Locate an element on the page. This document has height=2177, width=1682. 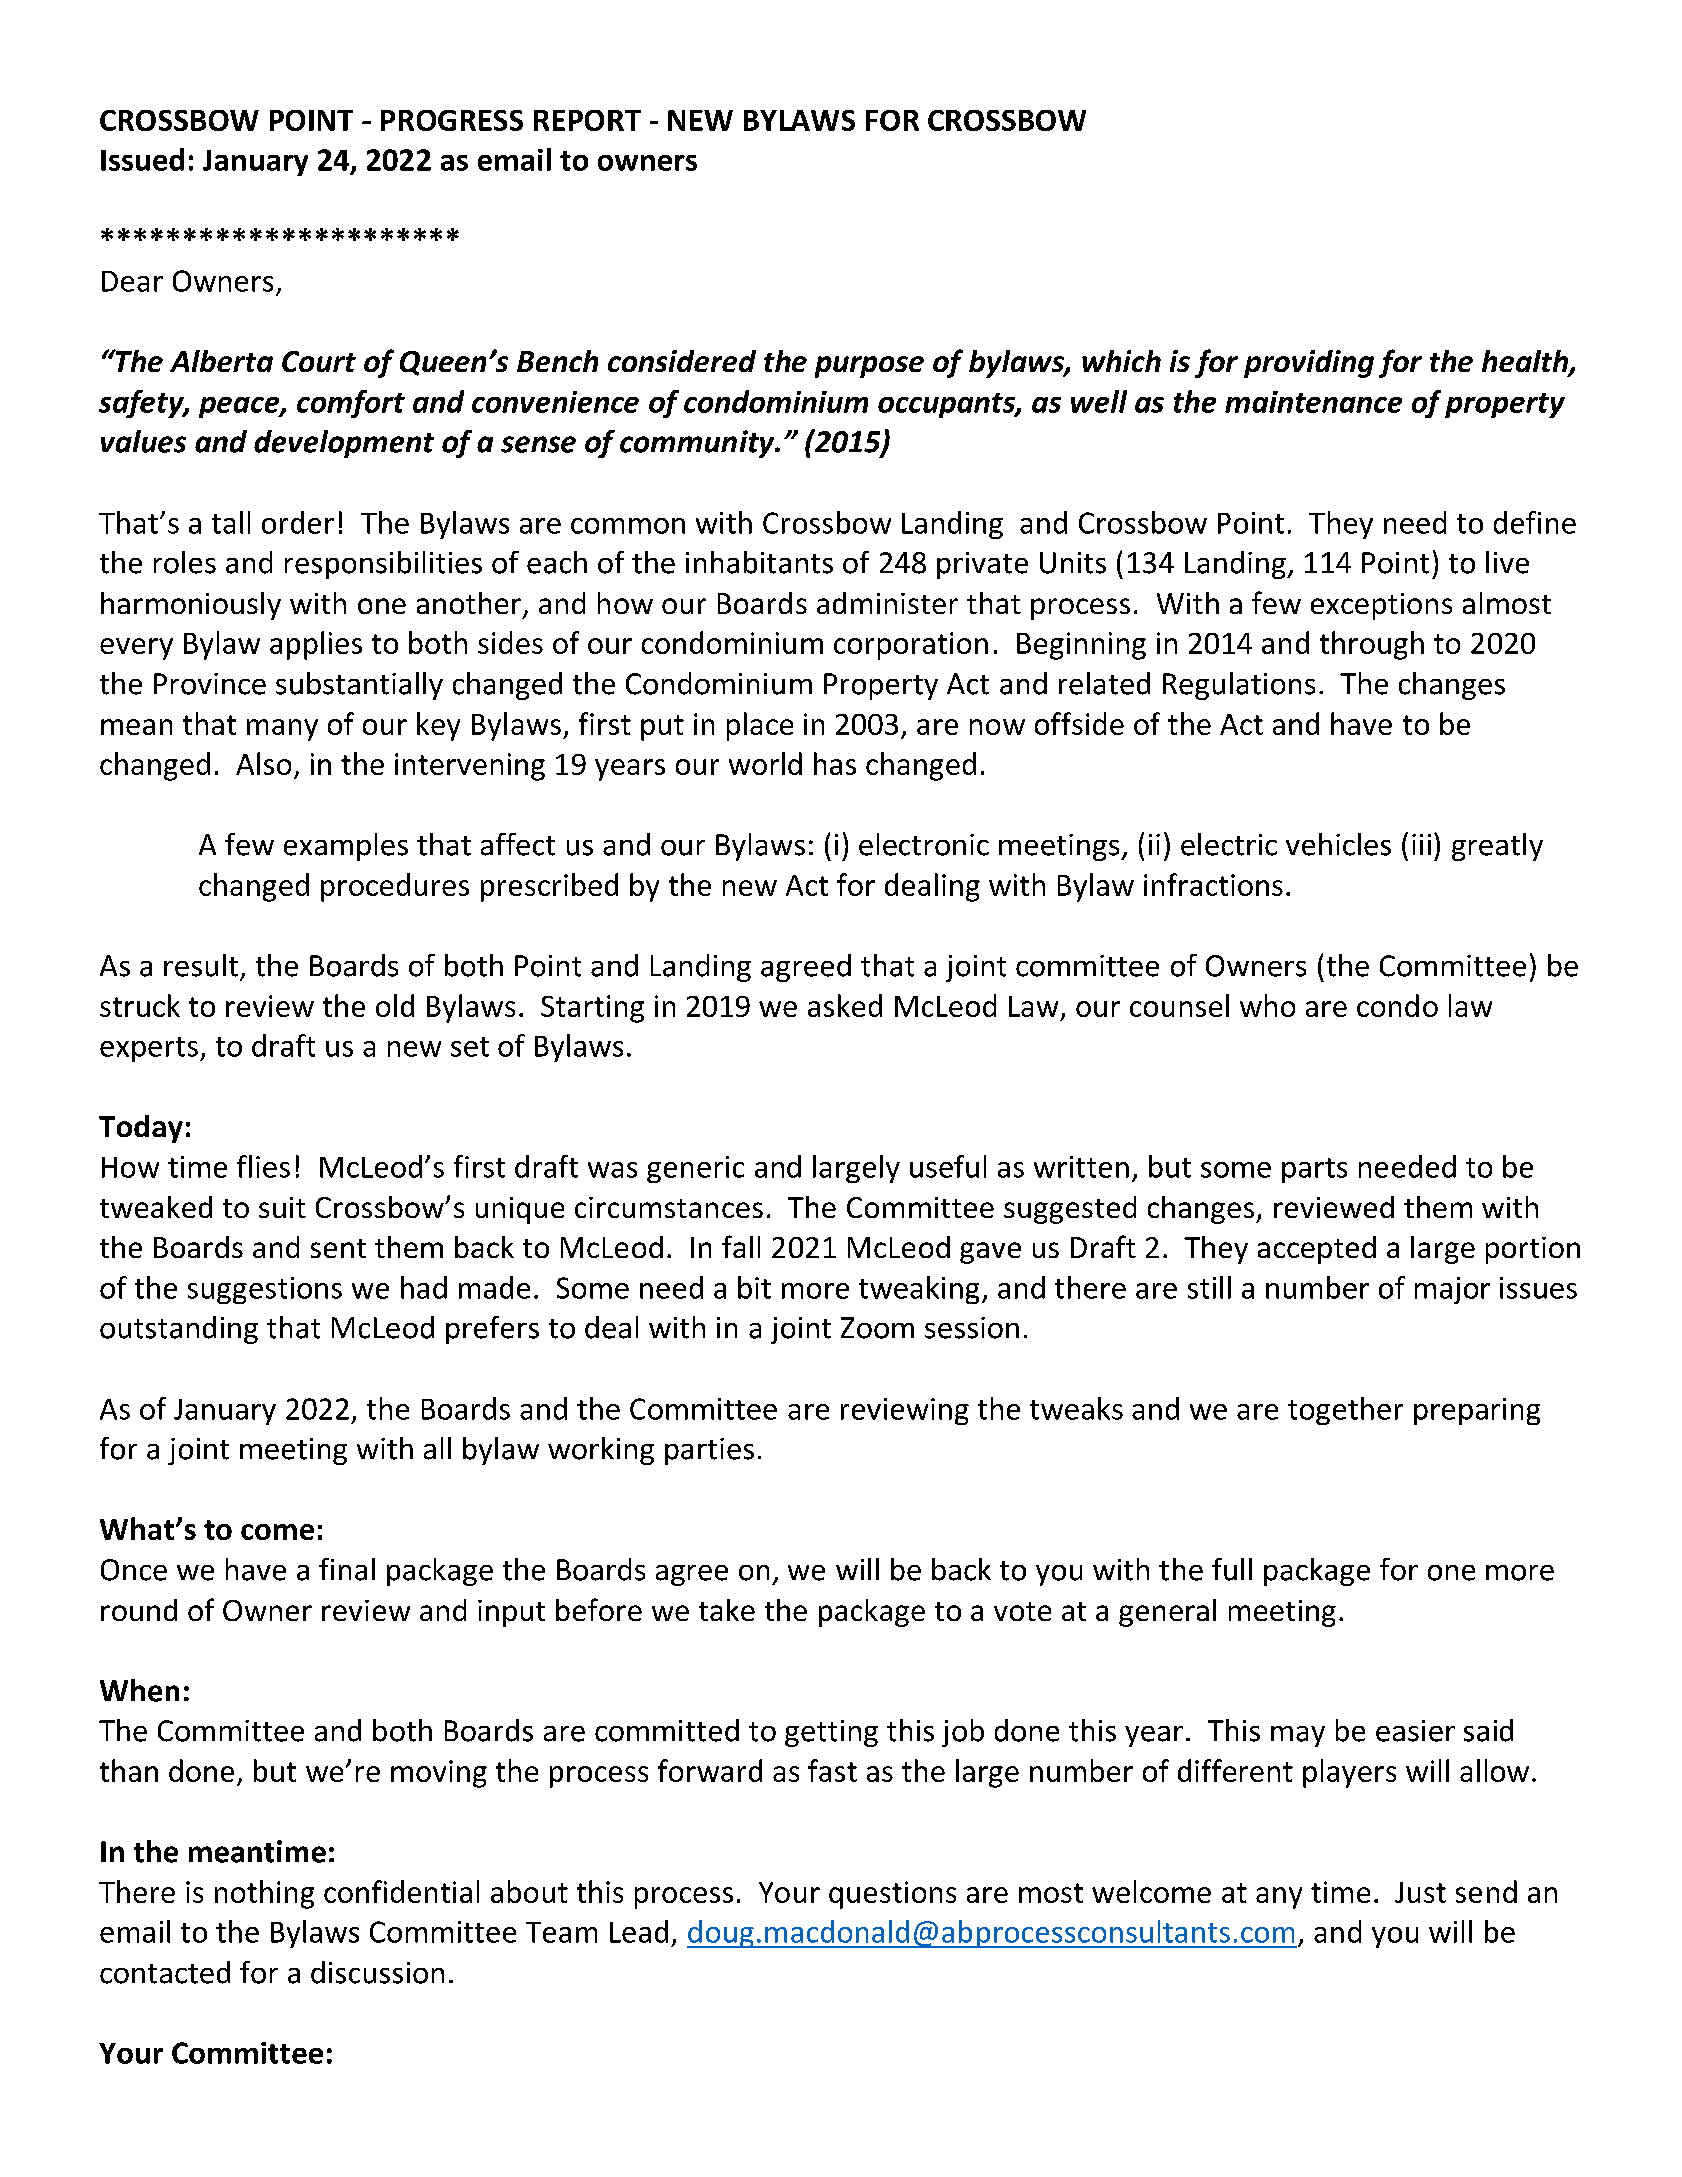
old is located at coordinates (395, 1005).
